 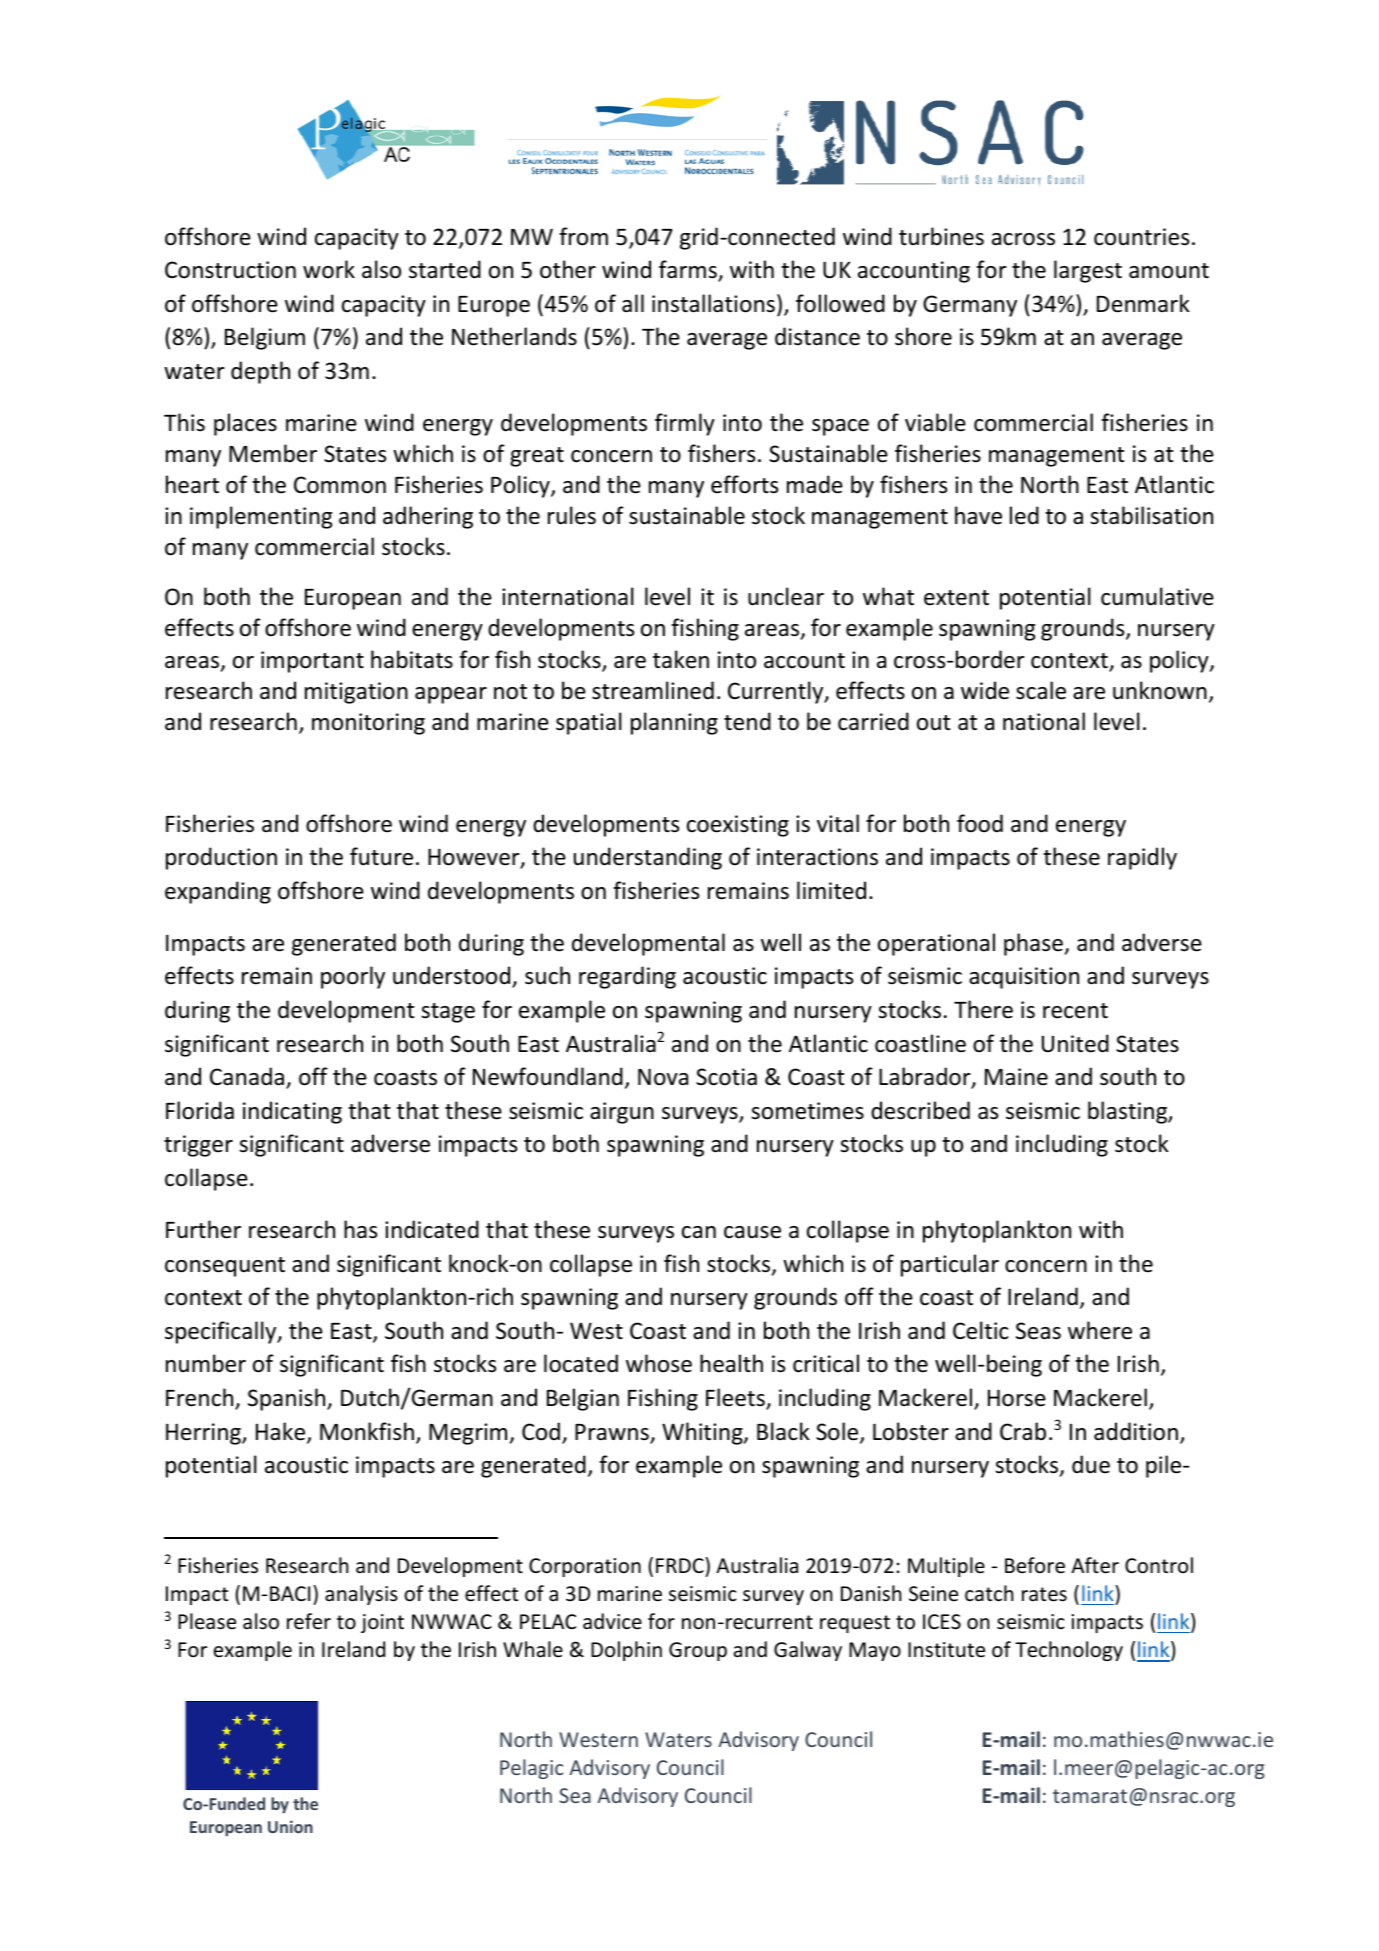 I want to click on cause, so click(x=752, y=1232).
